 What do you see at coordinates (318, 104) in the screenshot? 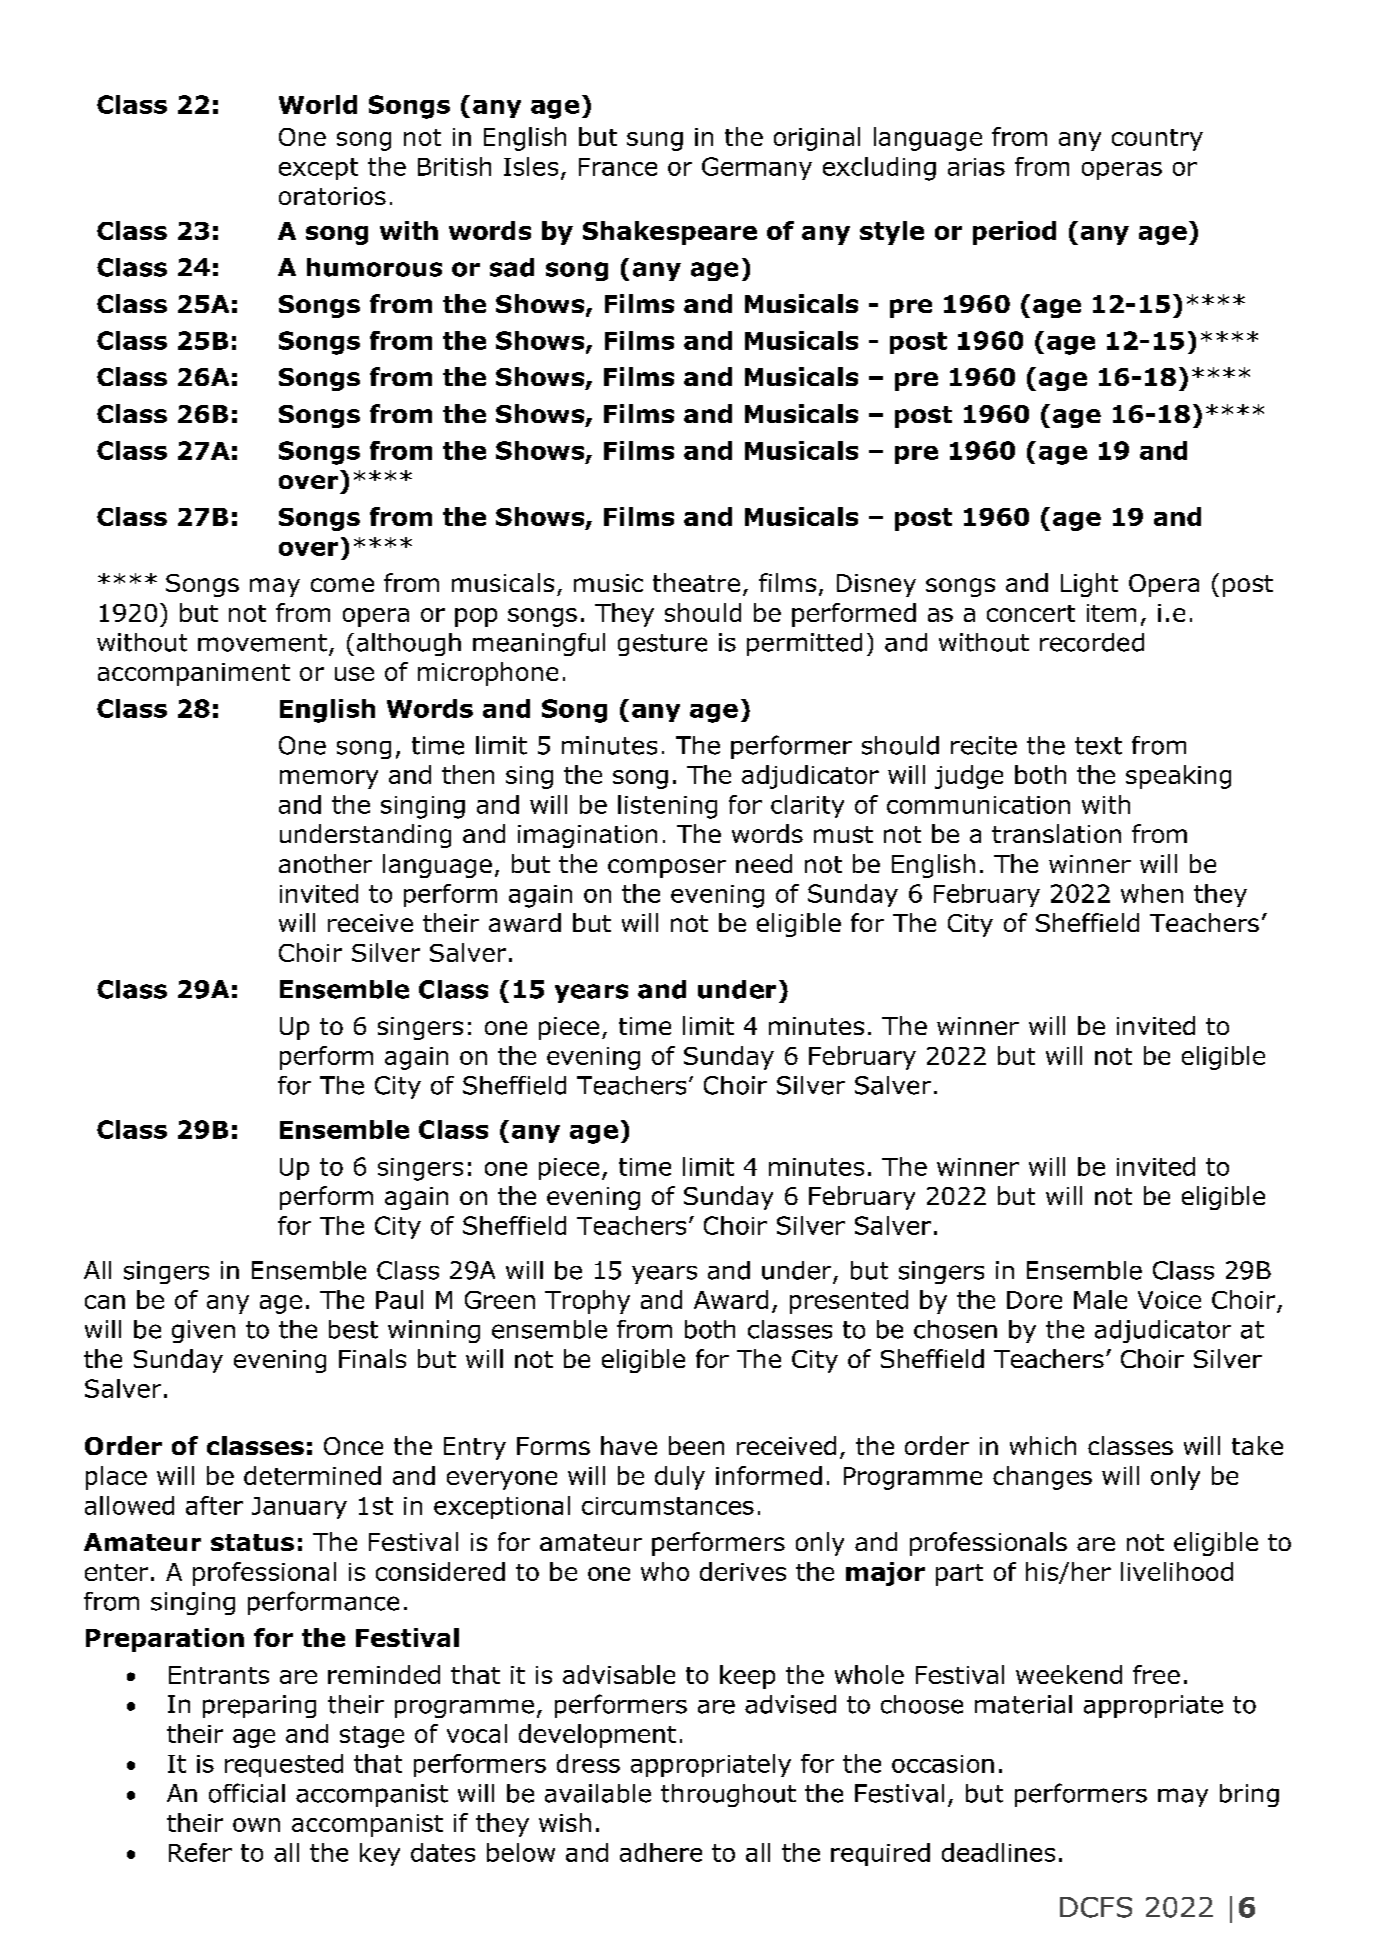
I see `World` at bounding box center [318, 104].
